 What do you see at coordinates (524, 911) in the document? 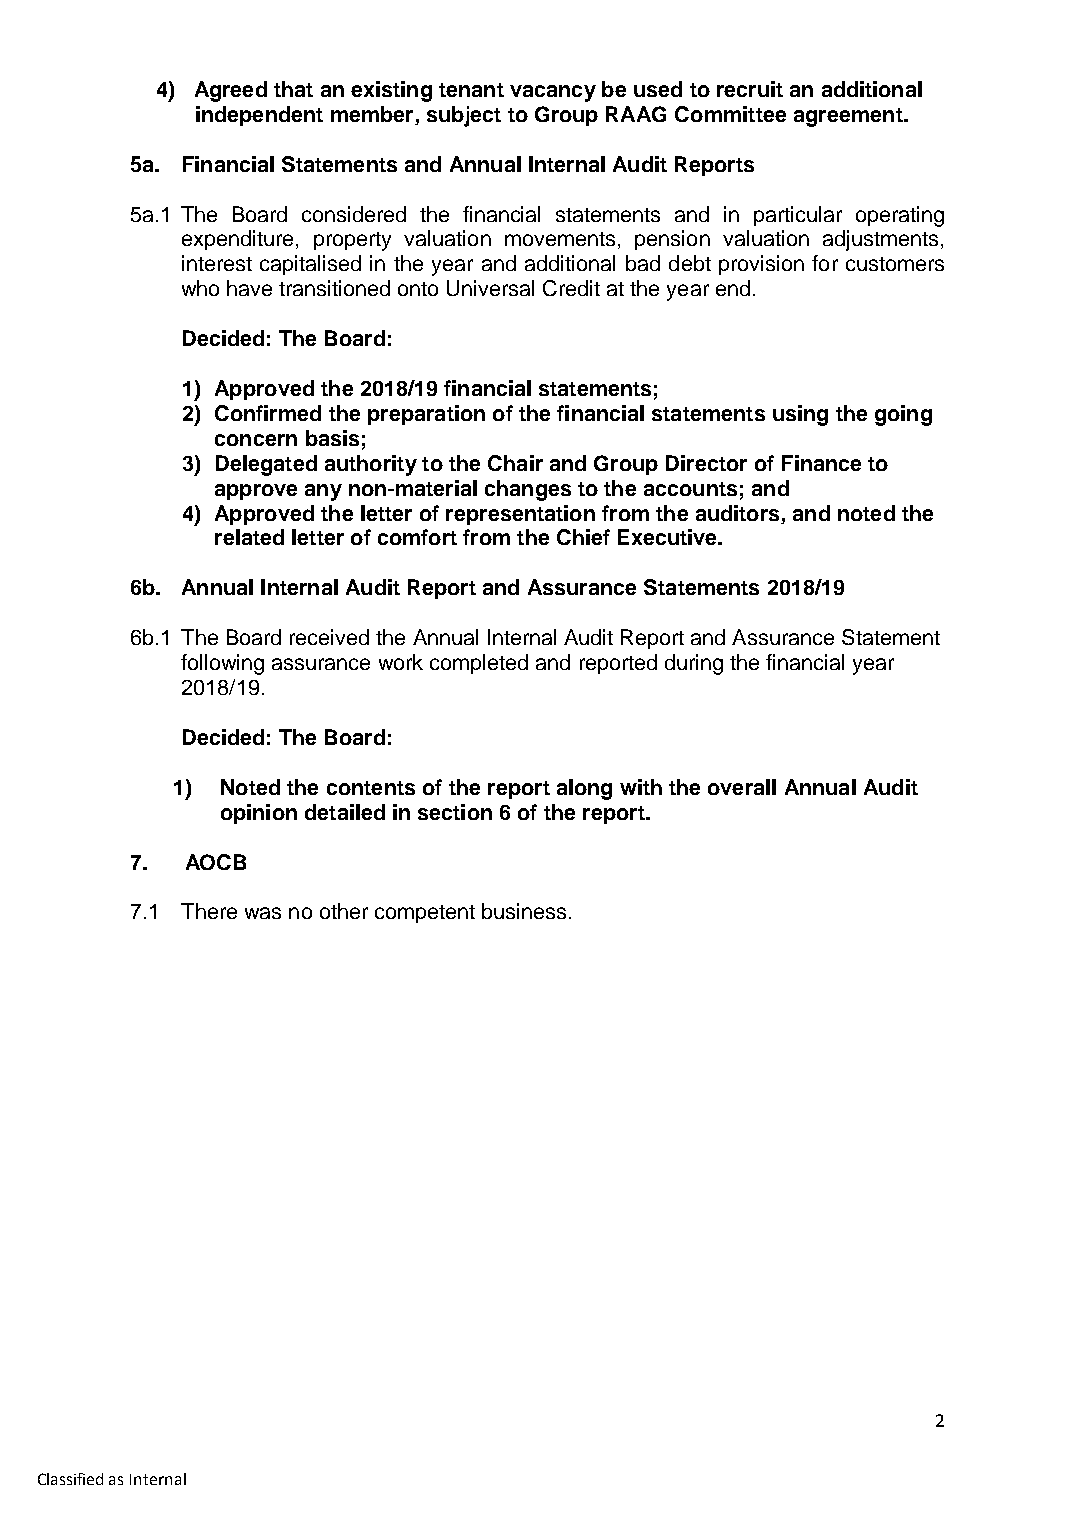
I see `business` at bounding box center [524, 911].
